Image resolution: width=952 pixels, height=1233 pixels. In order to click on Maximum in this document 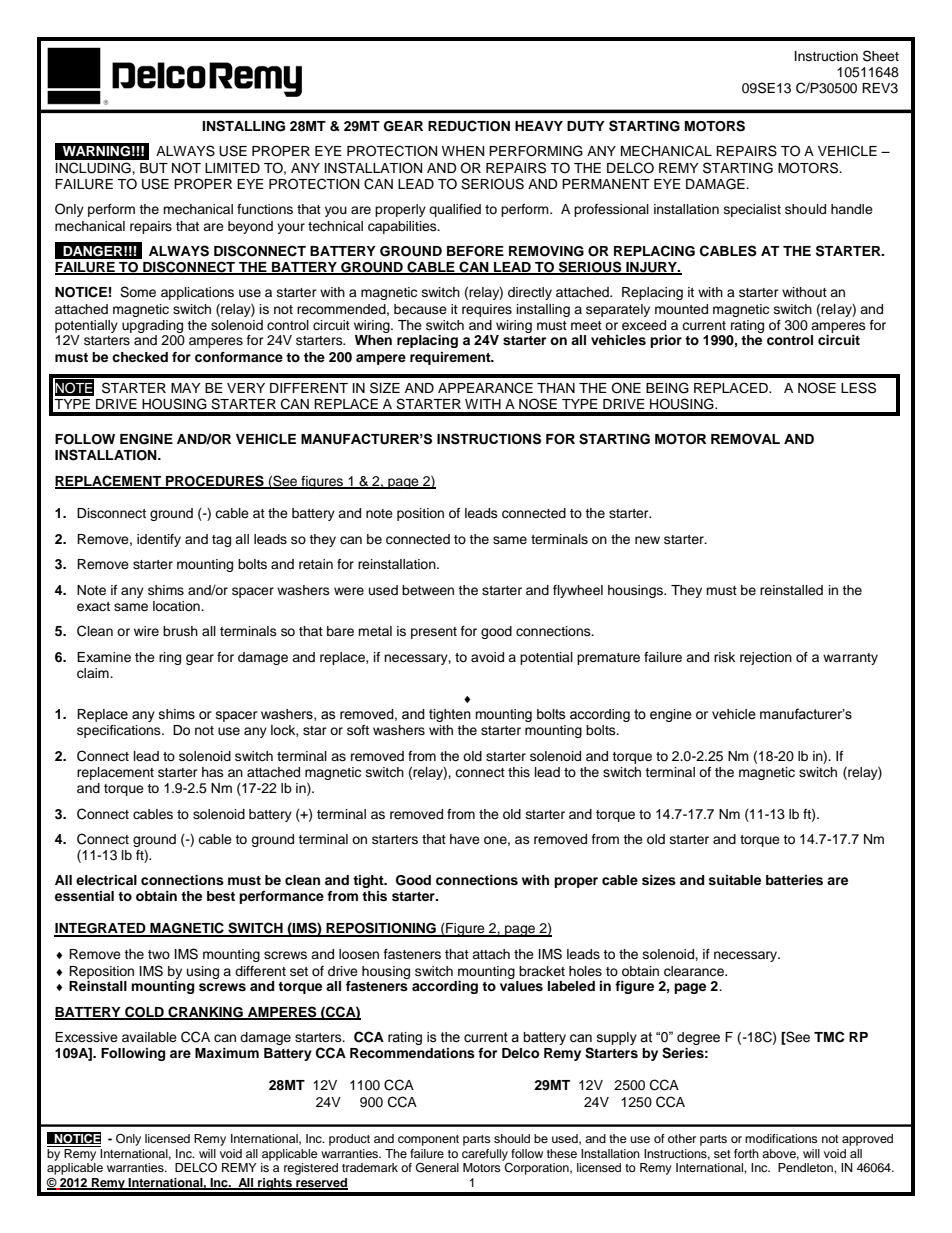, I will do `click(227, 1053)`.
